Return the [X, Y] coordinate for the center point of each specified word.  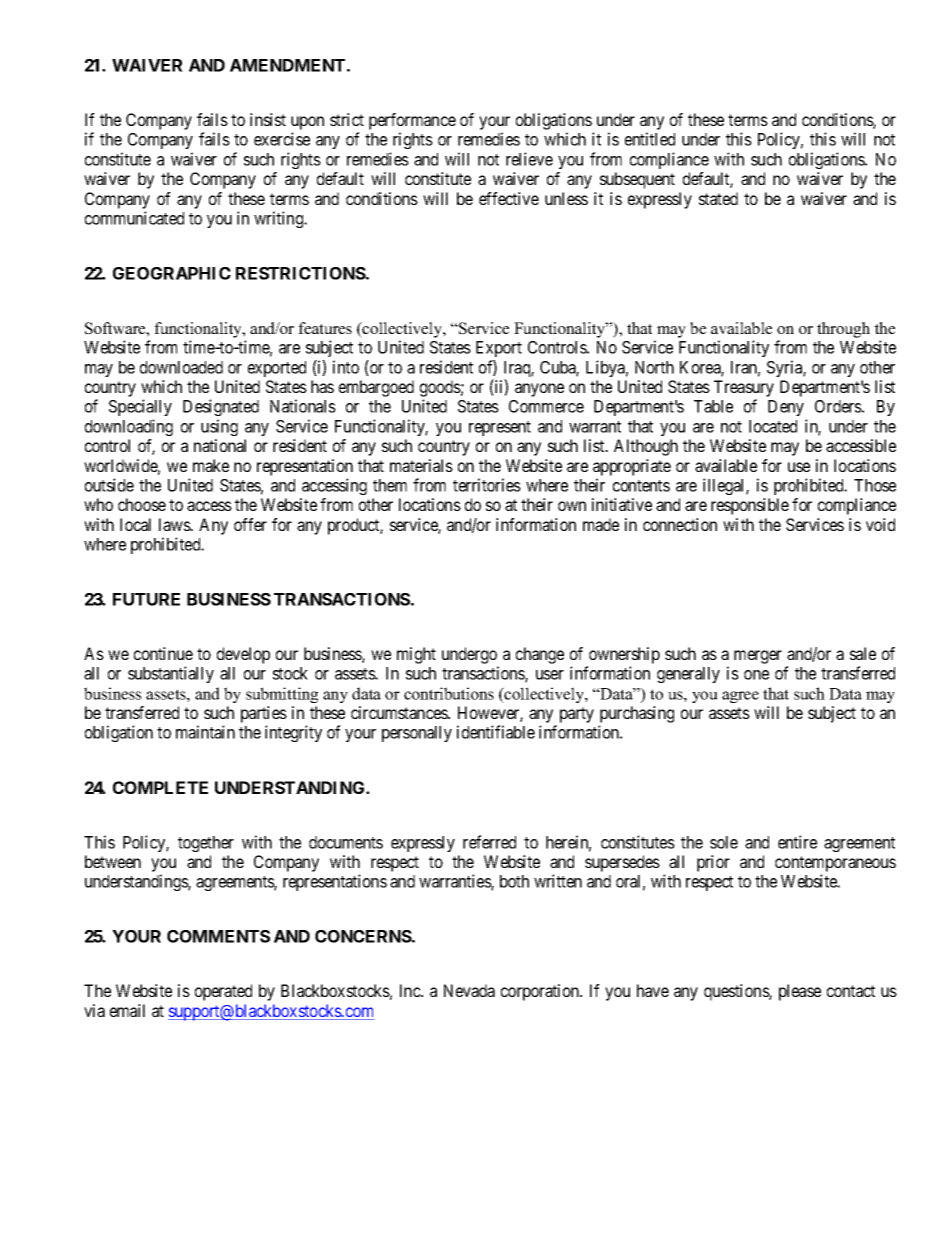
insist [268, 119]
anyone [539, 390]
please [800, 992]
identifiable [496, 732]
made [601, 524]
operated [223, 992]
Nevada [469, 990]
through [843, 330]
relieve [529, 159]
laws [175, 524]
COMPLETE [160, 787]
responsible [750, 506]
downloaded [181, 367]
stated [718, 198]
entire [797, 842]
